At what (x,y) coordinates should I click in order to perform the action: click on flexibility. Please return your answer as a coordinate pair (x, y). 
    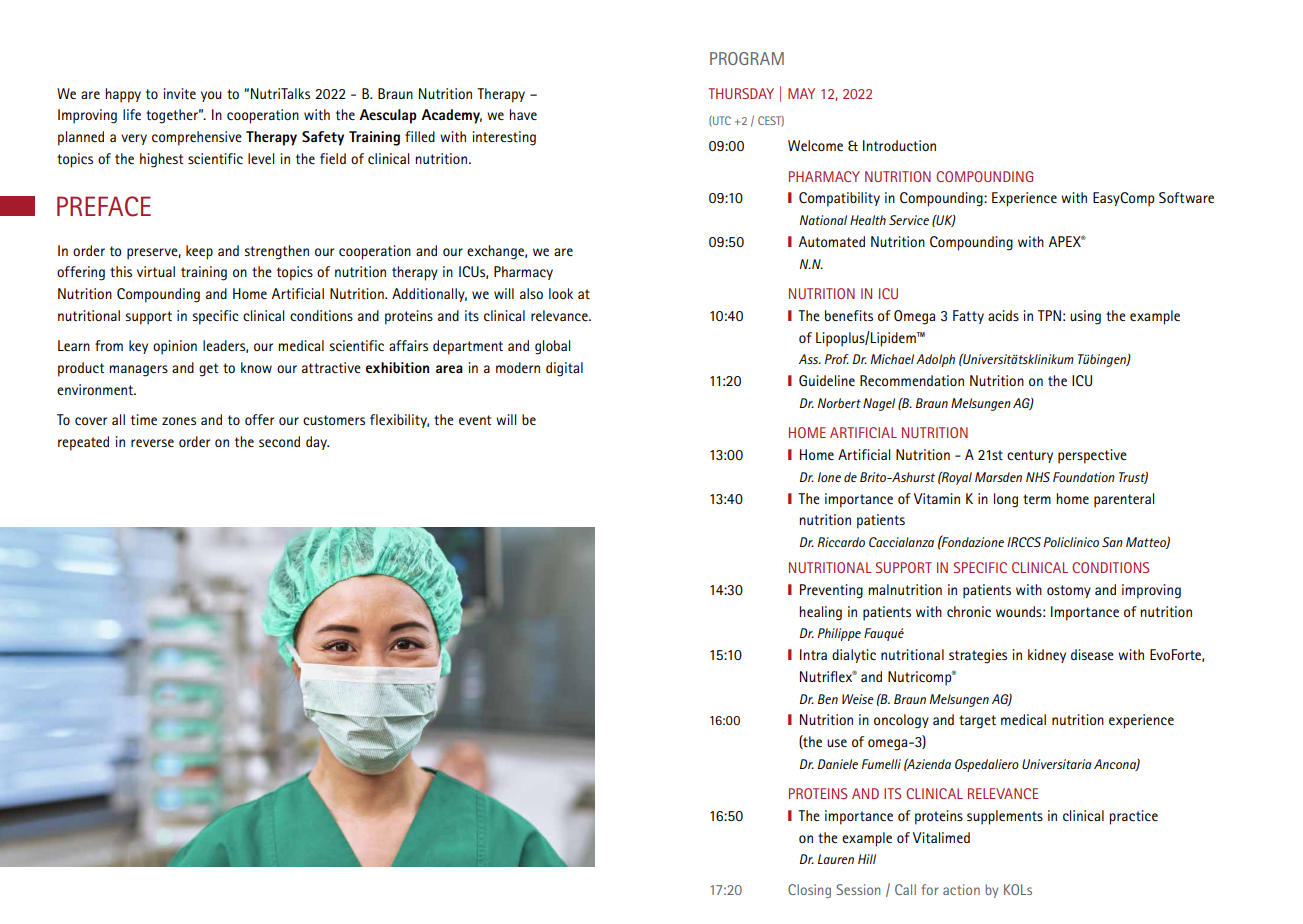
    Looking at the image, I should click on (399, 421).
